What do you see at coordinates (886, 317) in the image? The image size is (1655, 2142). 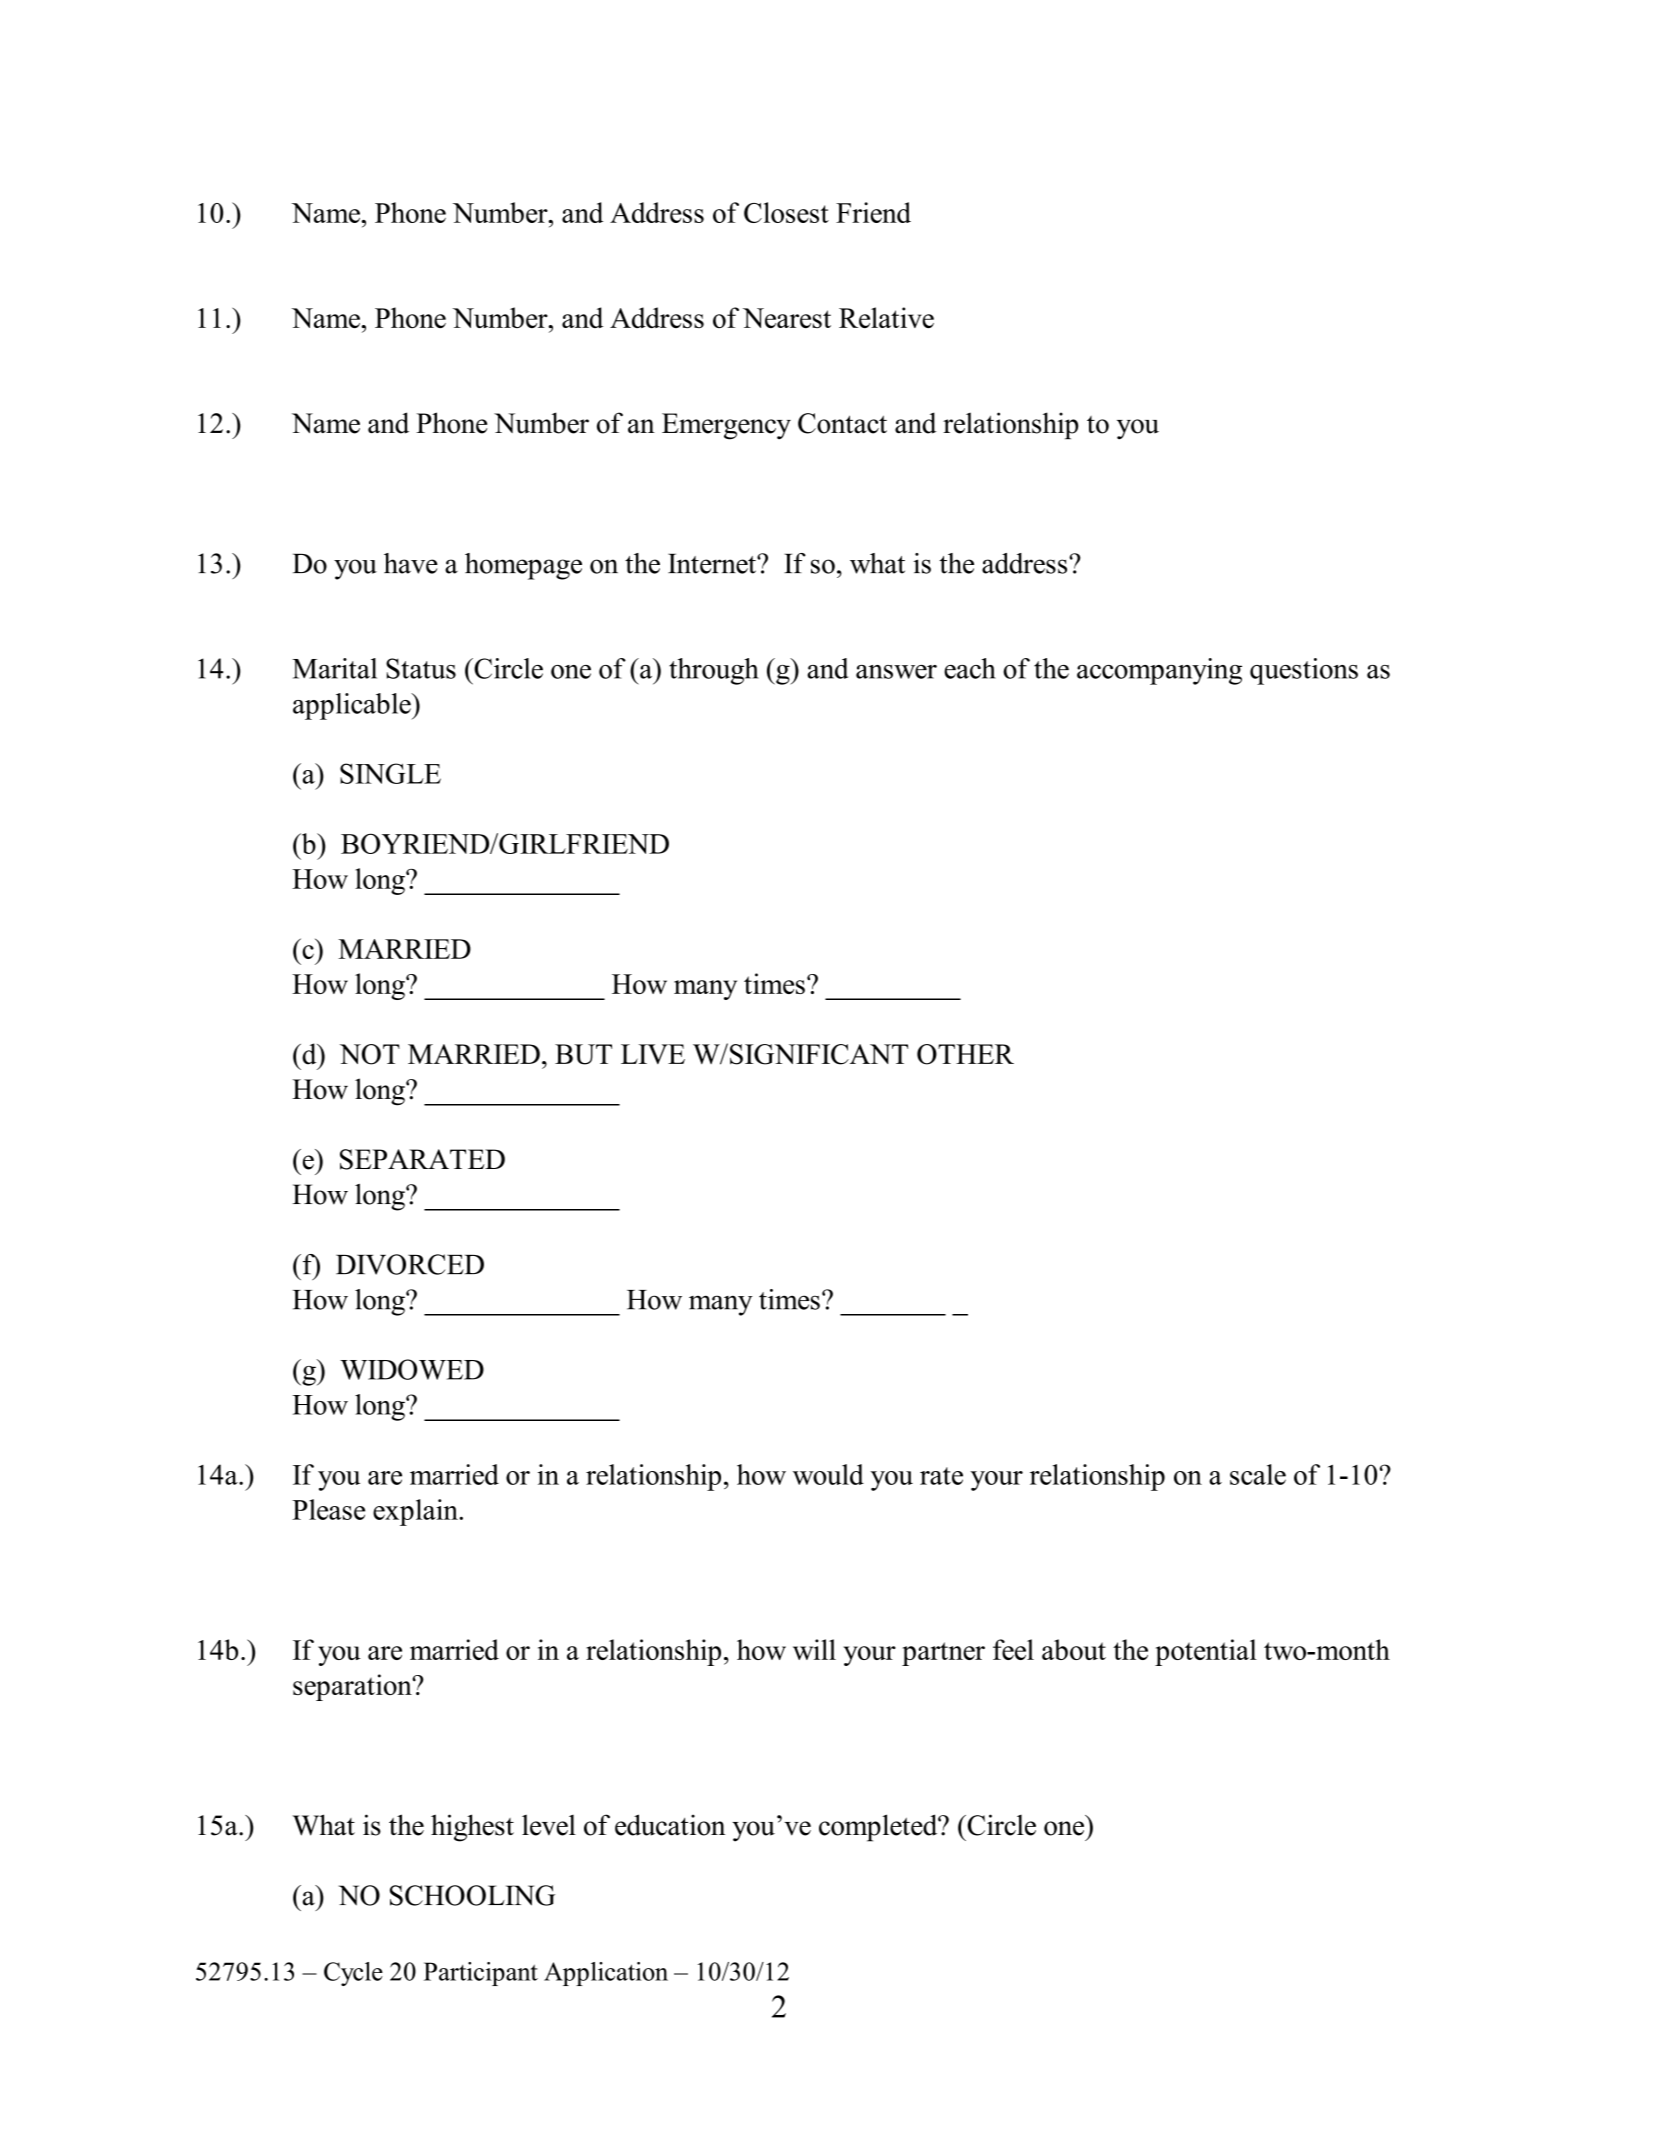 I see `Relative` at bounding box center [886, 317].
